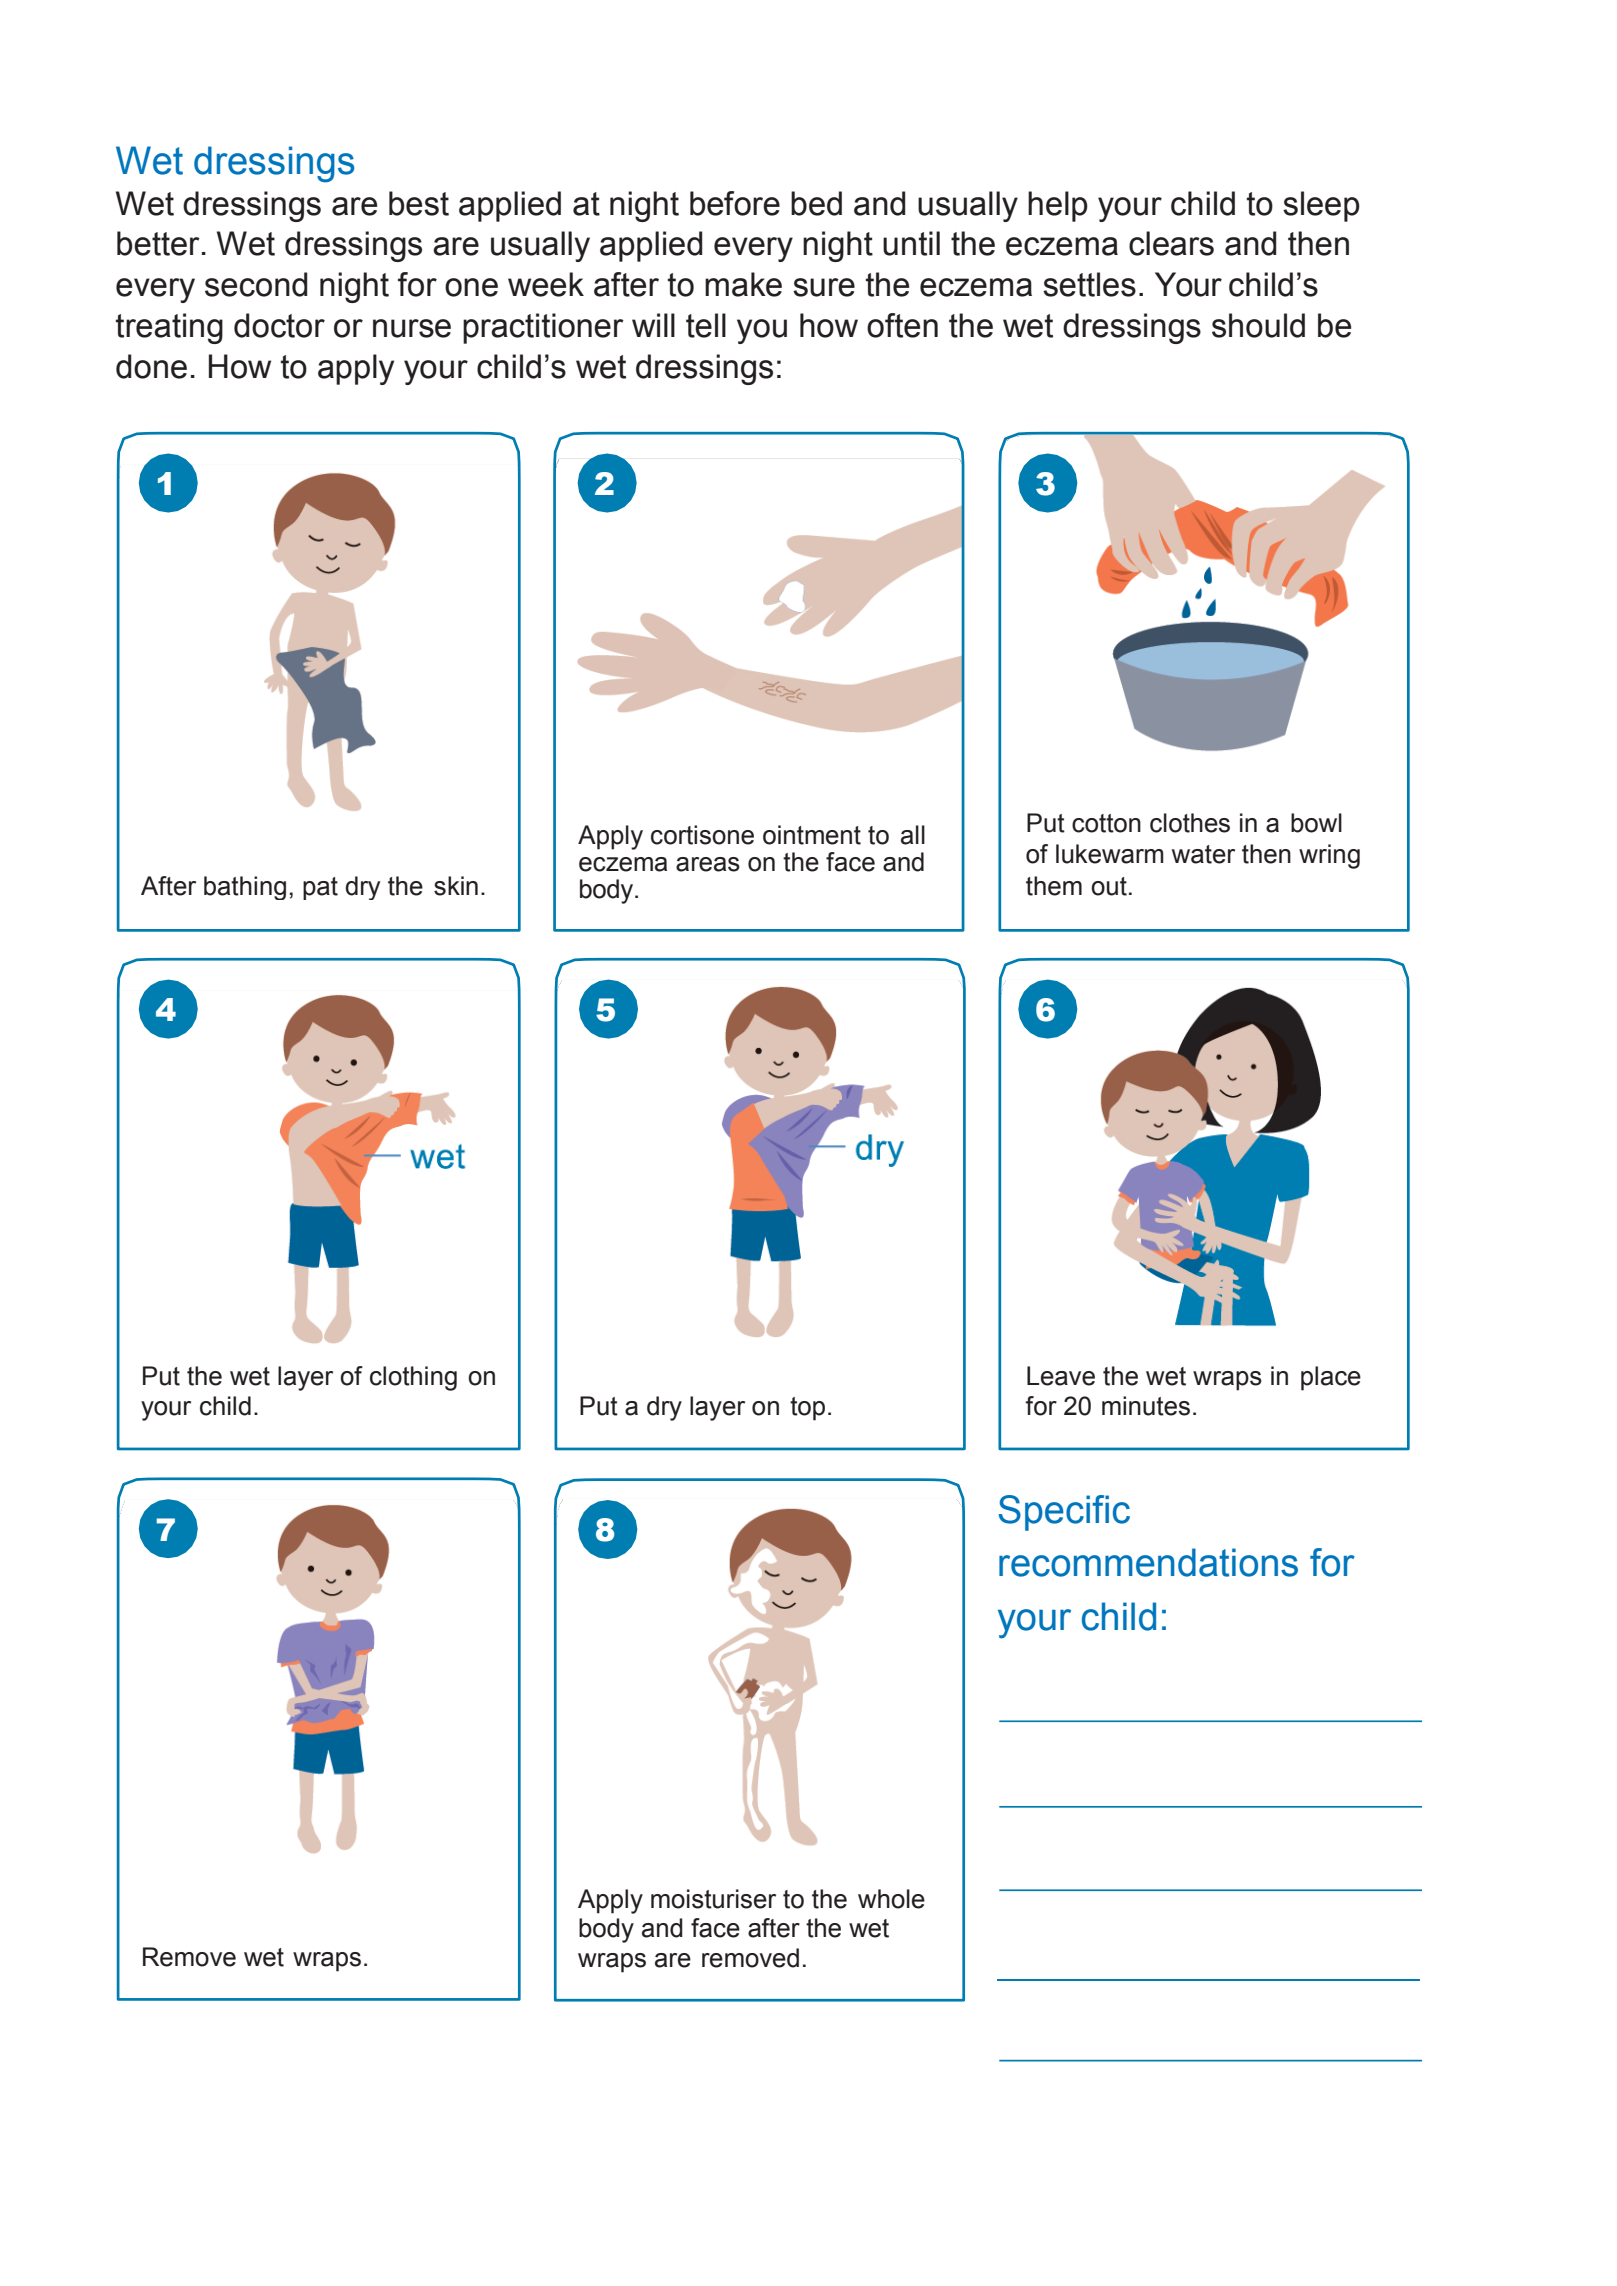 Image resolution: width=1617 pixels, height=2286 pixels. I want to click on minutes, so click(1146, 1406).
